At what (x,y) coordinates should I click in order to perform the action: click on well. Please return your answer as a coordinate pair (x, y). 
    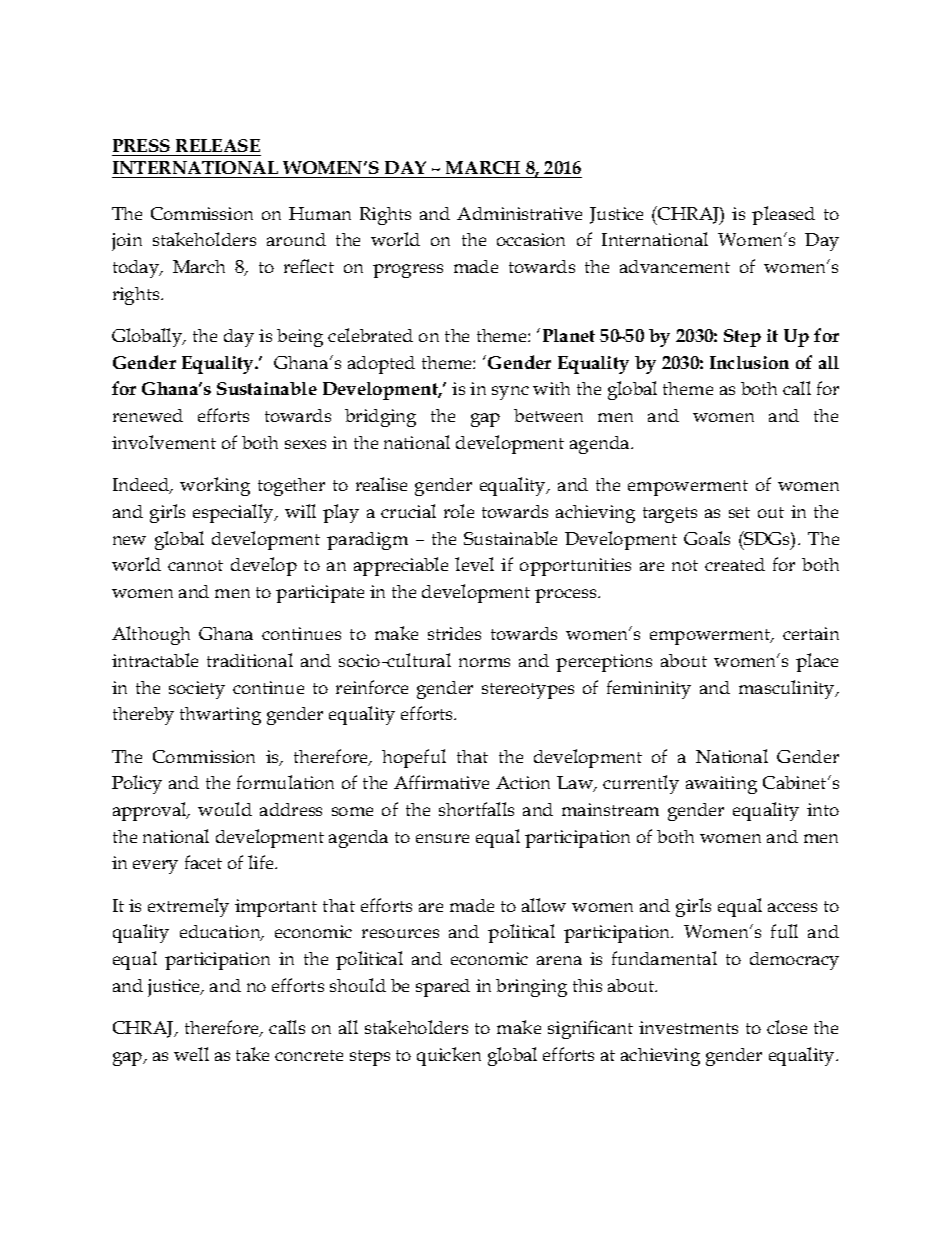
    Looking at the image, I should click on (191, 1054).
